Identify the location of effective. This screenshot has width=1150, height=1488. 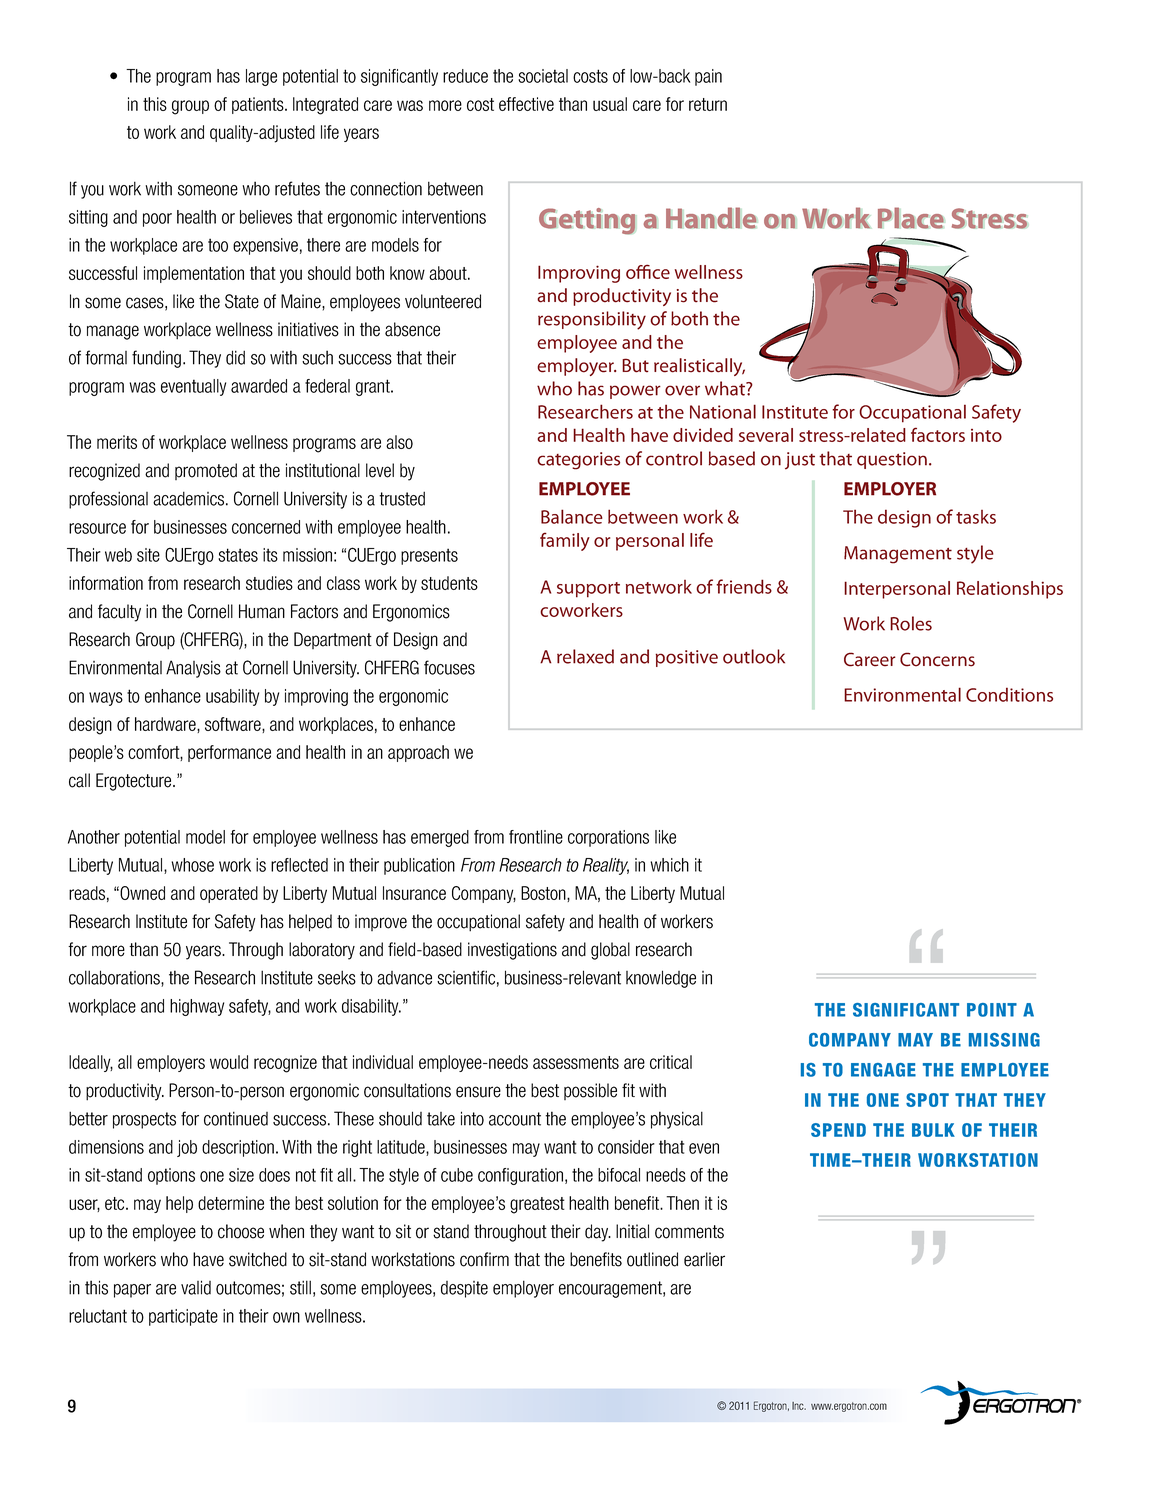
(526, 104).
